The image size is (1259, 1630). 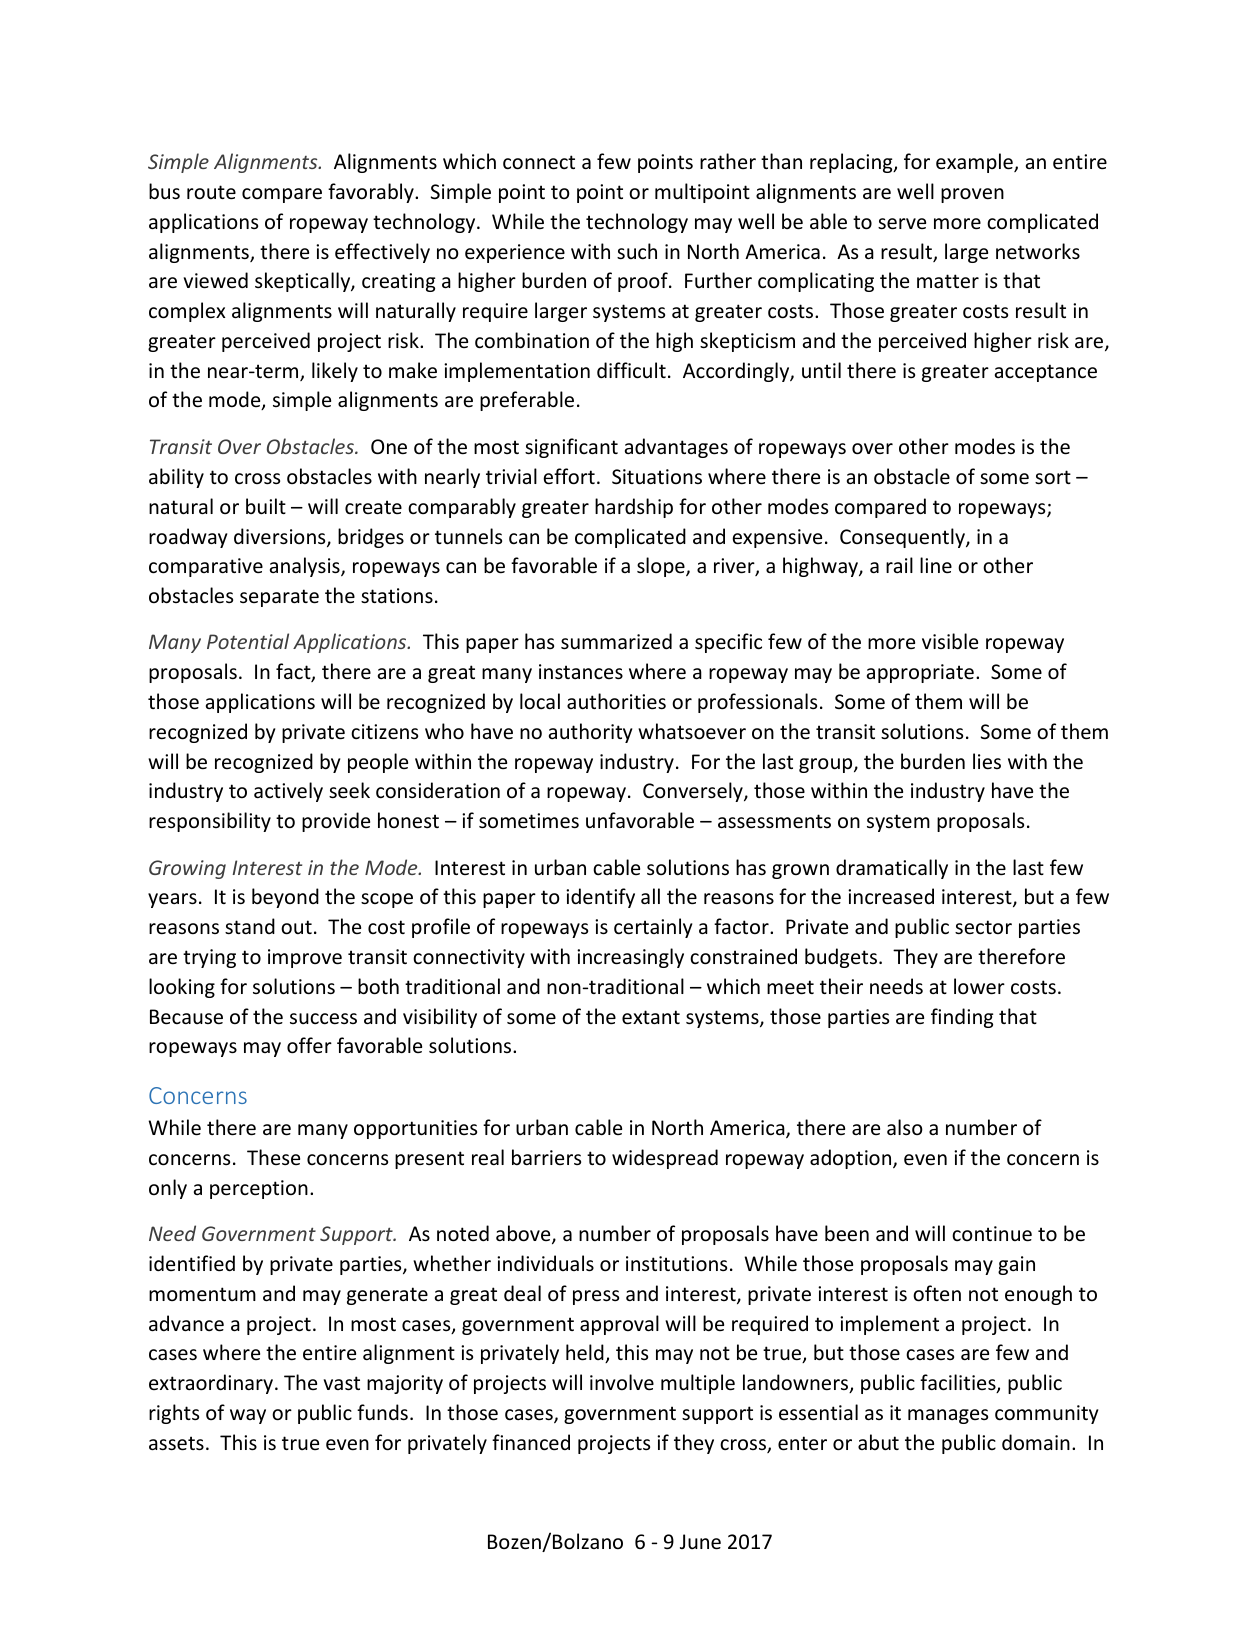 What do you see at coordinates (972, 195) in the document?
I see `proven` at bounding box center [972, 195].
